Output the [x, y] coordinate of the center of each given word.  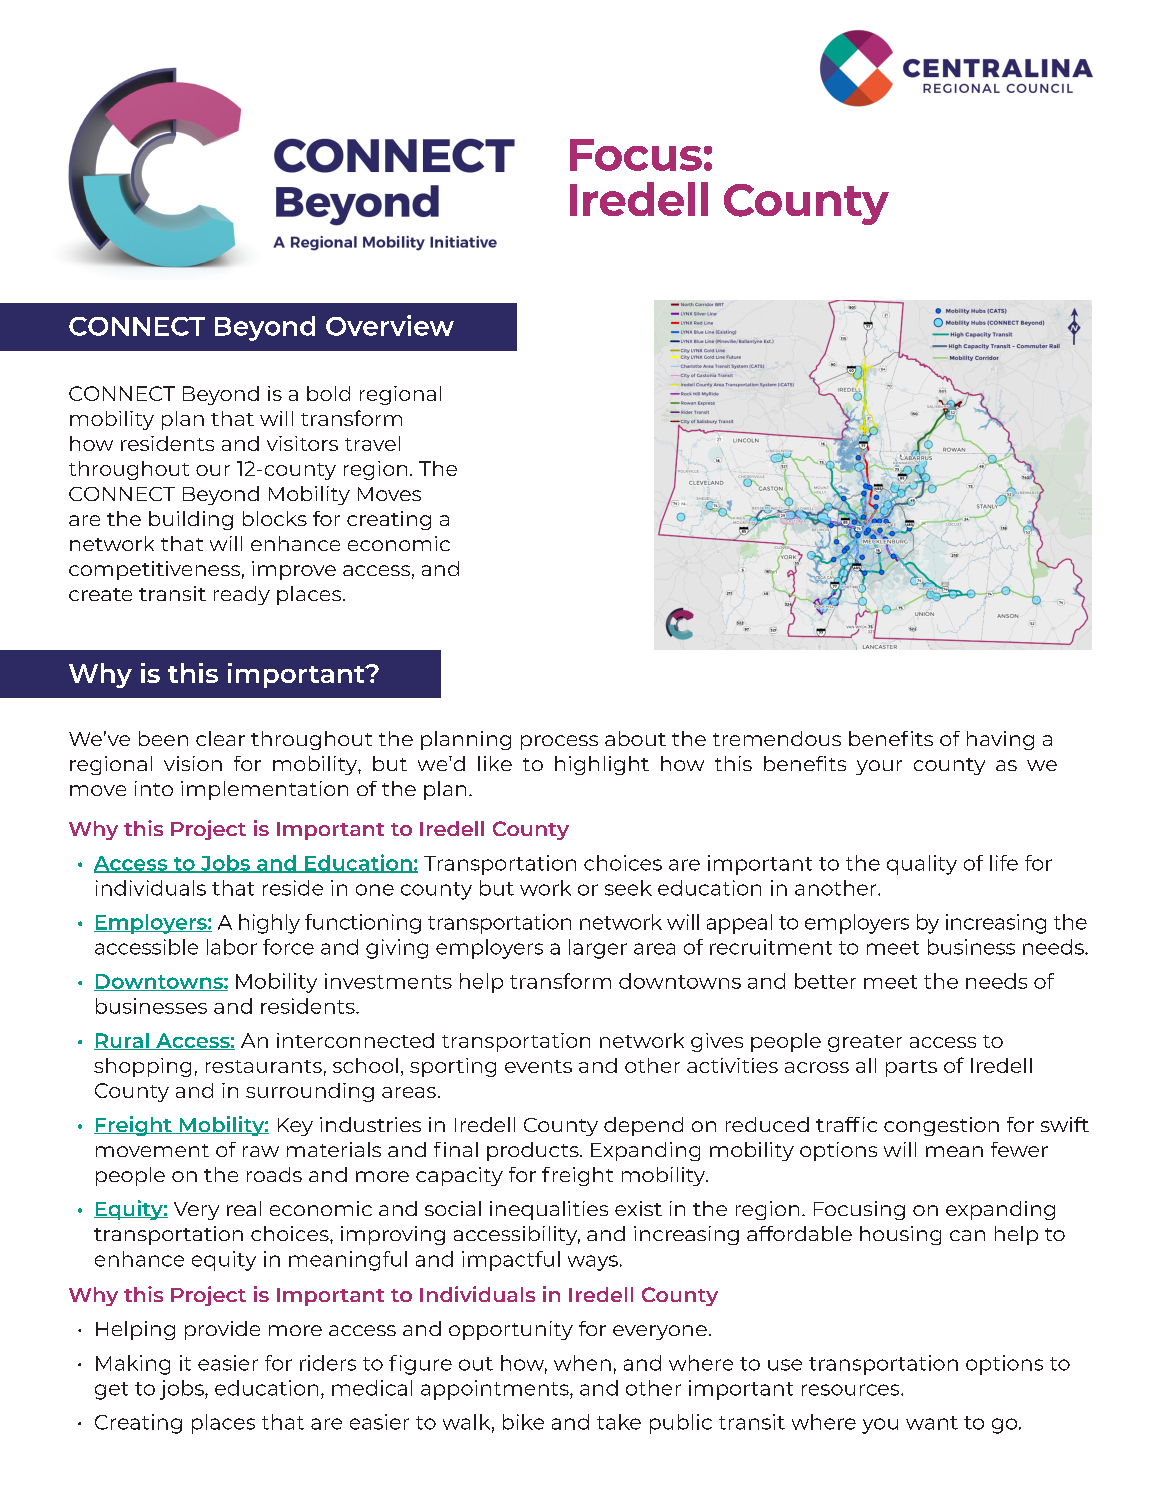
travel [372, 443]
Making [133, 1365]
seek [628, 888]
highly [269, 924]
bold [328, 393]
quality [922, 865]
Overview [390, 325]
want [932, 1423]
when [582, 1363]
